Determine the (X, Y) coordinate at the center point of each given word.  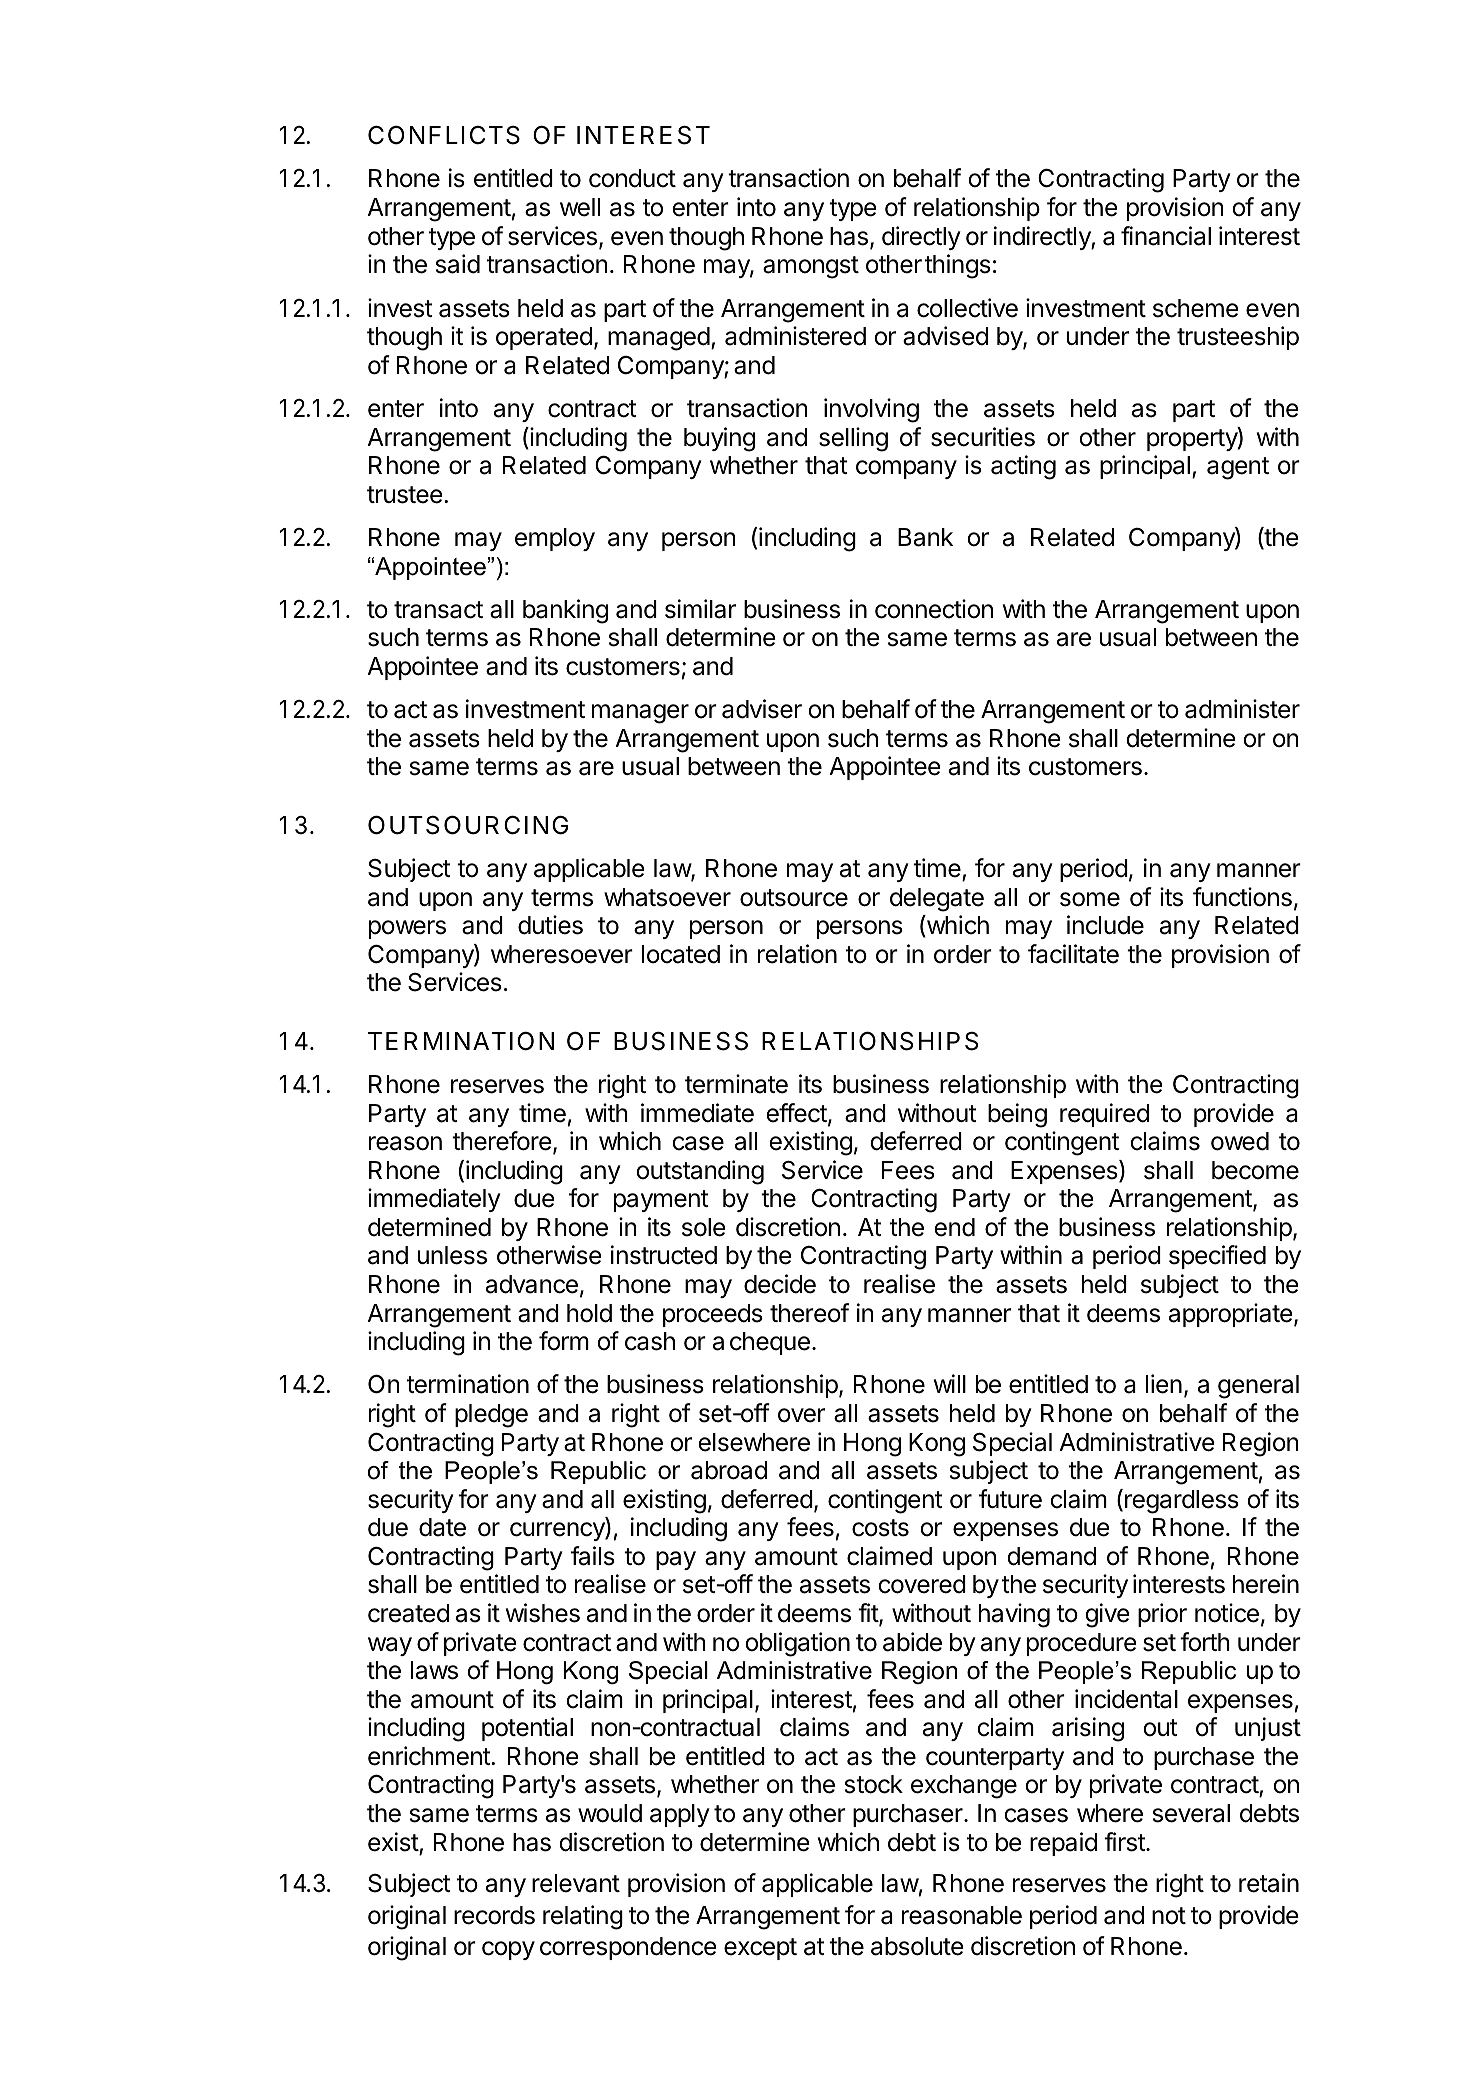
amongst (811, 267)
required (1104, 1115)
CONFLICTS (444, 135)
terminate (736, 1084)
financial (1166, 236)
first (1125, 1842)
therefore (502, 1141)
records (494, 1915)
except (760, 1949)
